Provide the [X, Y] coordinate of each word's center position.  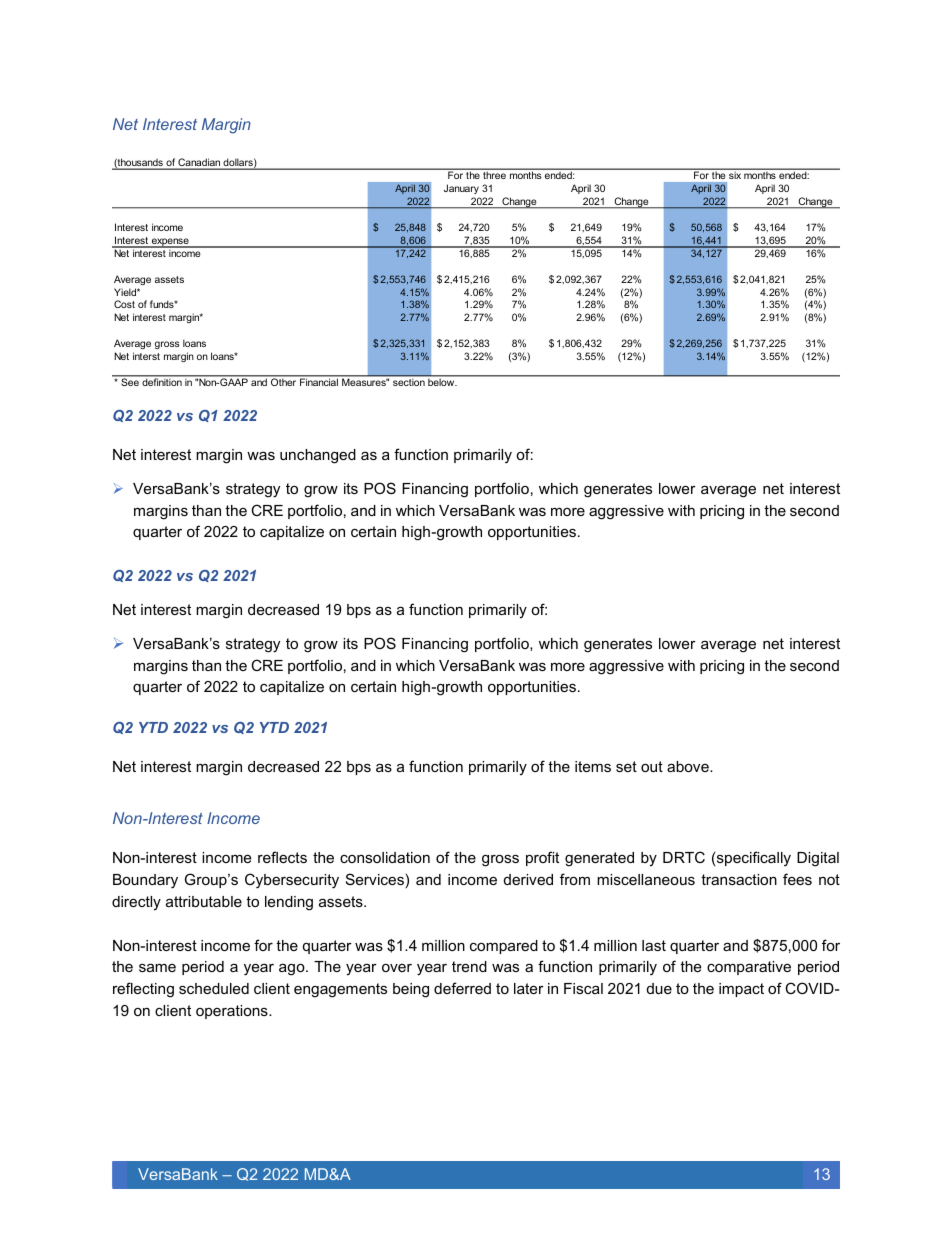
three [494, 175]
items [593, 766]
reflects [282, 857]
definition [162, 382]
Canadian [200, 163]
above [689, 766]
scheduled [214, 988]
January [461, 189]
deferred [462, 988]
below [442, 382]
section [409, 382]
